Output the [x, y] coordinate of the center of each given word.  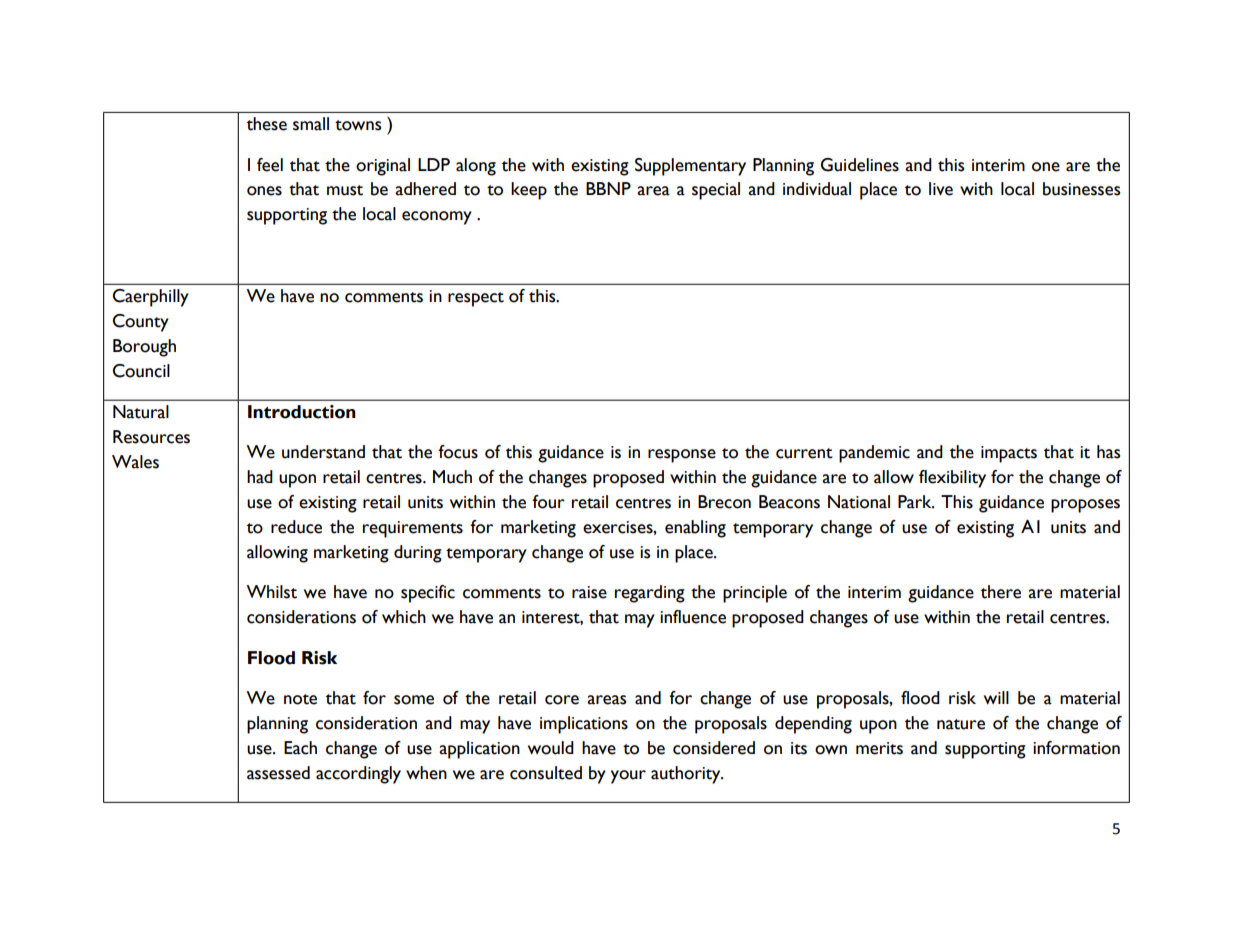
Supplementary [690, 167]
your [628, 777]
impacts [1009, 454]
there [1001, 592]
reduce [296, 527]
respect [476, 299]
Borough [144, 348]
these [267, 124]
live [941, 189]
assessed [278, 773]
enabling [695, 529]
